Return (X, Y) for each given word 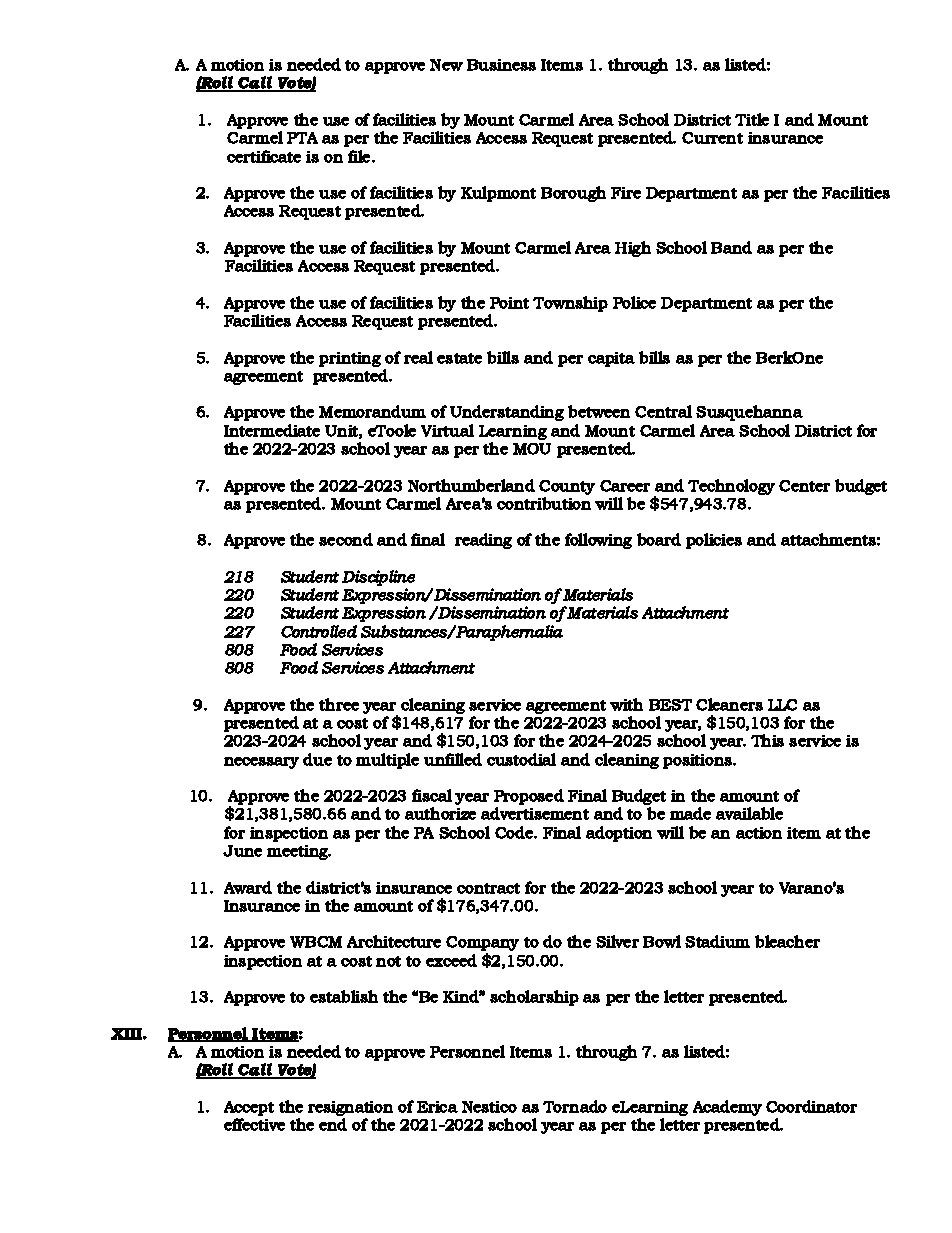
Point (509, 303)
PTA (302, 138)
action (759, 833)
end (333, 1124)
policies (714, 541)
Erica (437, 1107)
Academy (727, 1108)
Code (515, 832)
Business (501, 65)
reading (483, 541)
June (242, 851)
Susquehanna (749, 413)
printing (350, 359)
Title (752, 119)
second (346, 539)
